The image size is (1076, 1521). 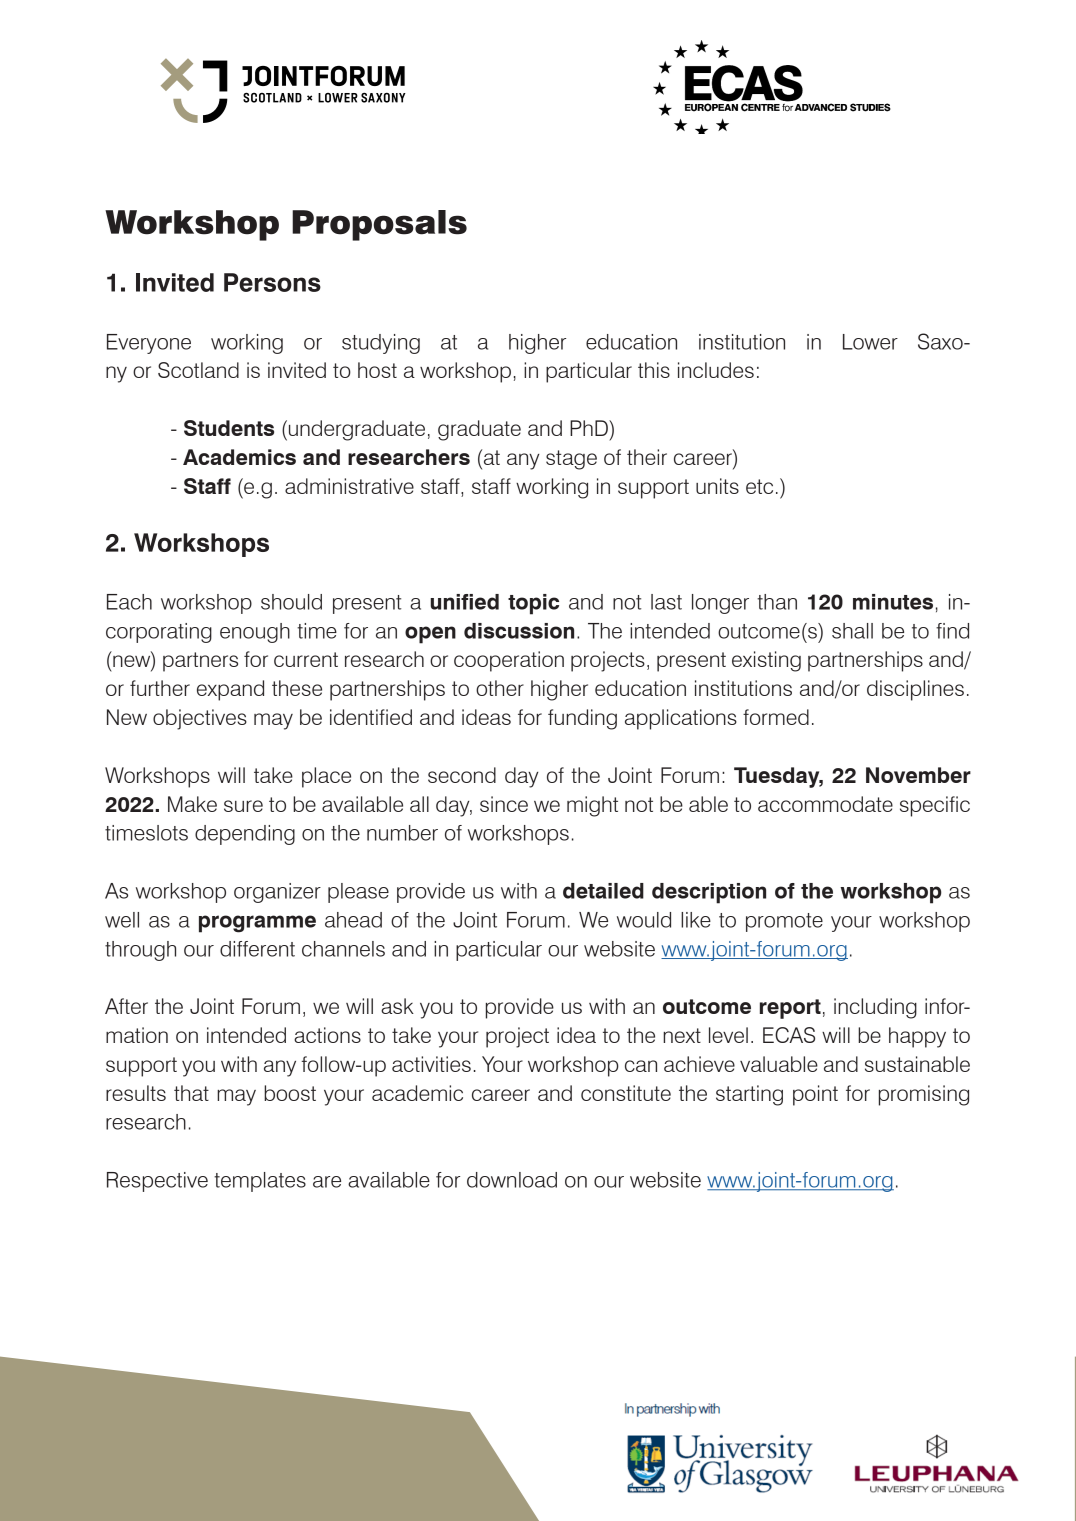 I want to click on Proposals, so click(x=379, y=225).
